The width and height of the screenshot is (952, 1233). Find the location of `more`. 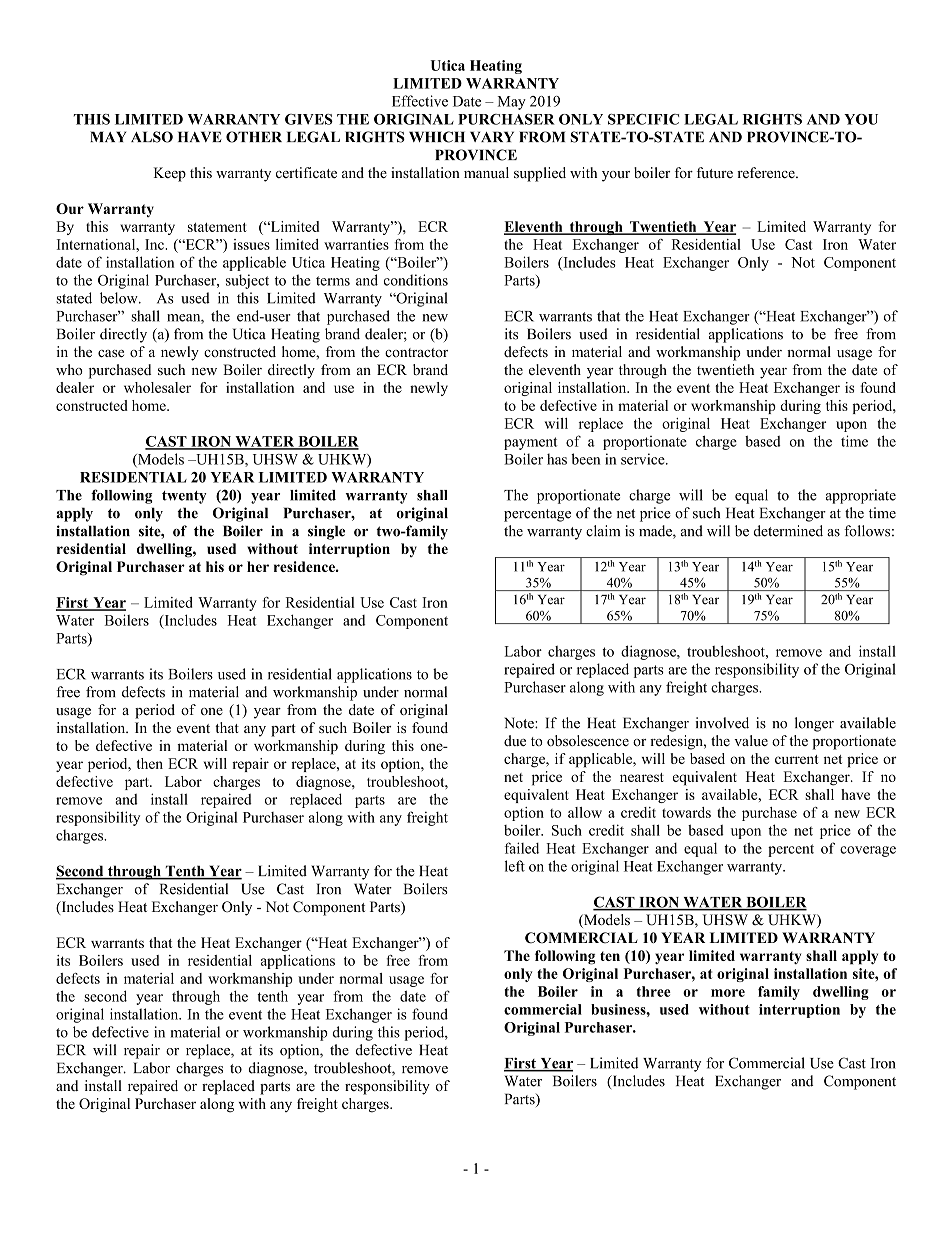

more is located at coordinates (728, 993).
